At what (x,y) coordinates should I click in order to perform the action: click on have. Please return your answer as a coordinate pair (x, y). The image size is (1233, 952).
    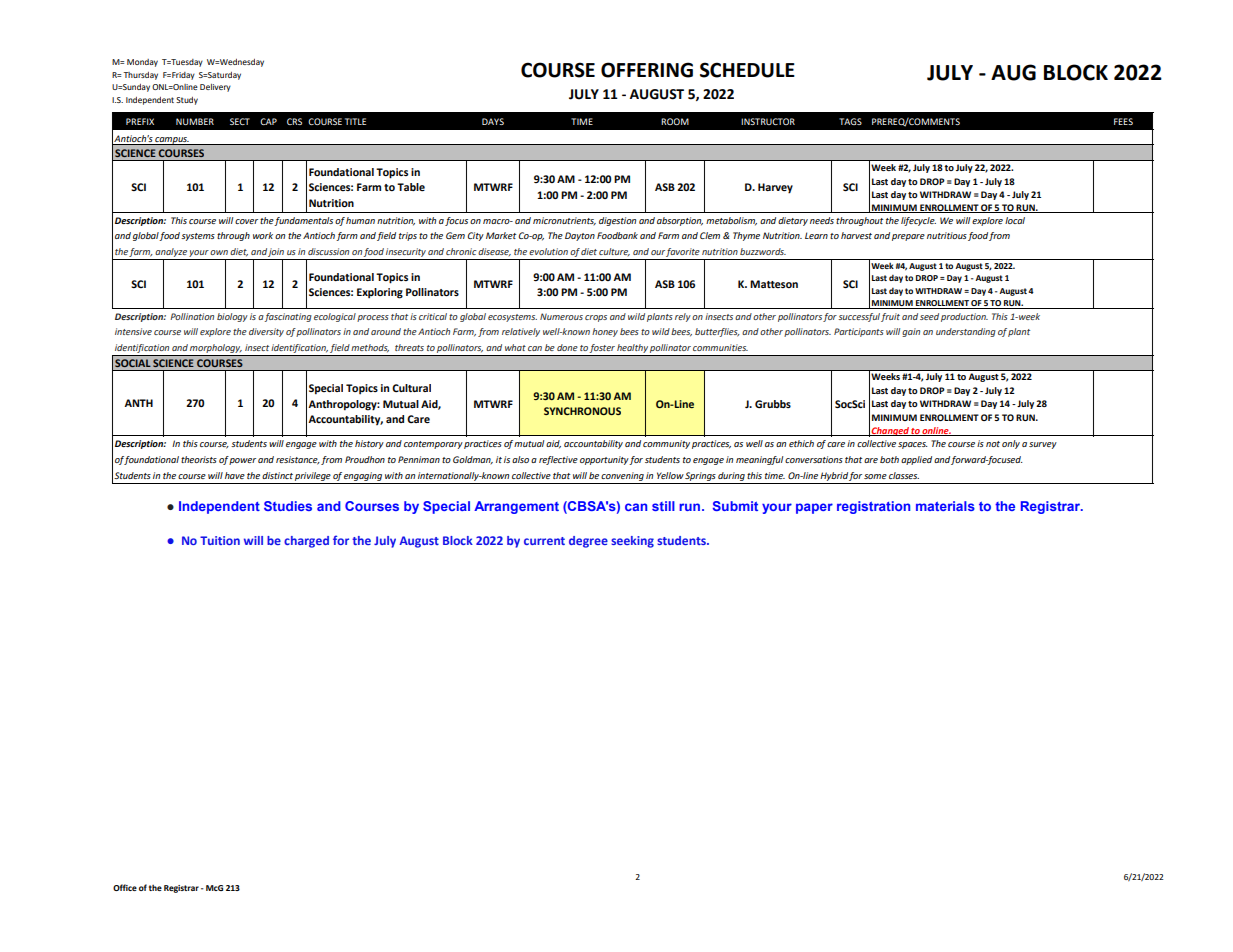
    Looking at the image, I should click on (235, 475).
